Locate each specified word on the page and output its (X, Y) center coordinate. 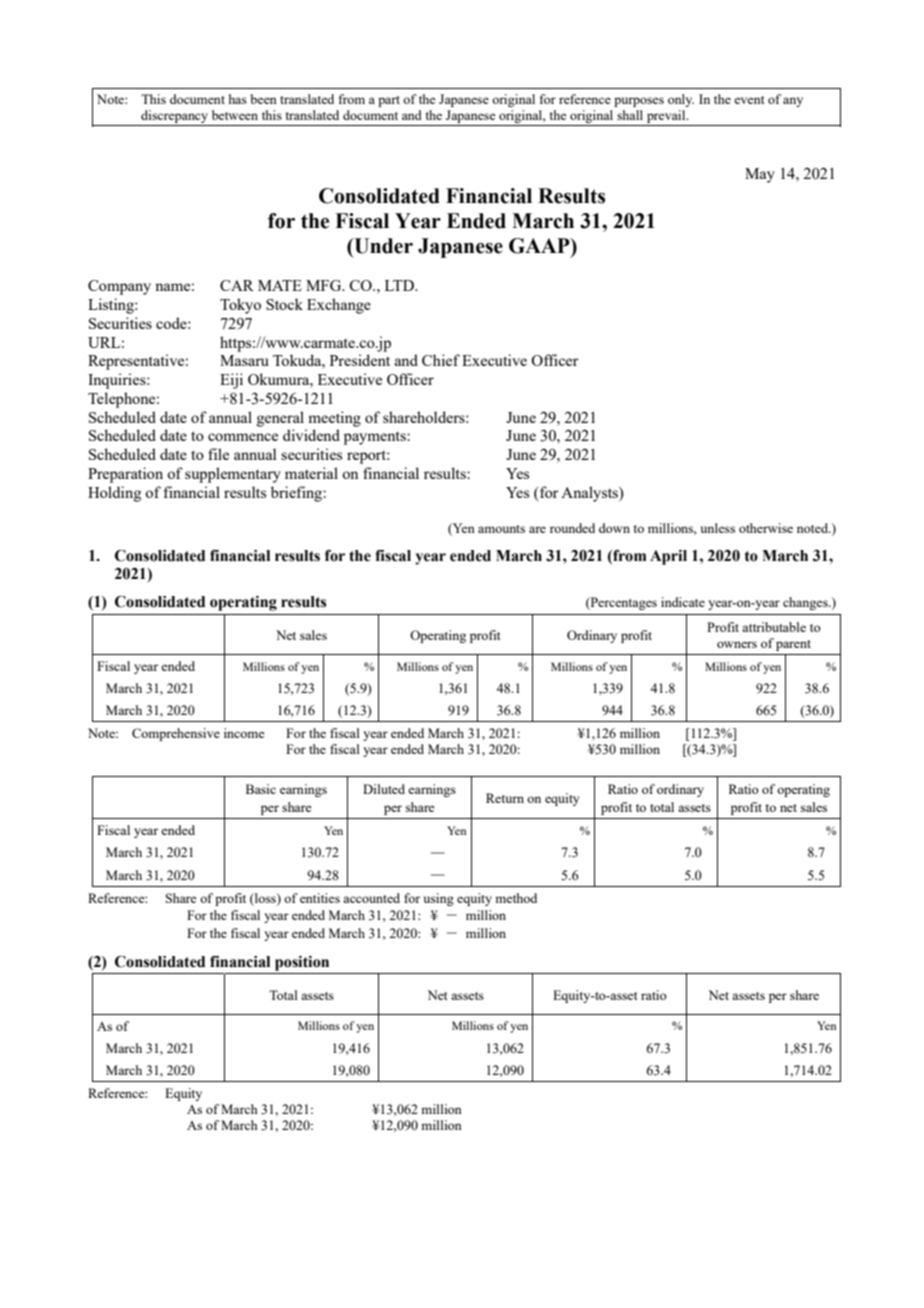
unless (717, 528)
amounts (501, 529)
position (302, 963)
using (438, 899)
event (749, 100)
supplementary (233, 475)
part (389, 101)
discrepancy (174, 118)
